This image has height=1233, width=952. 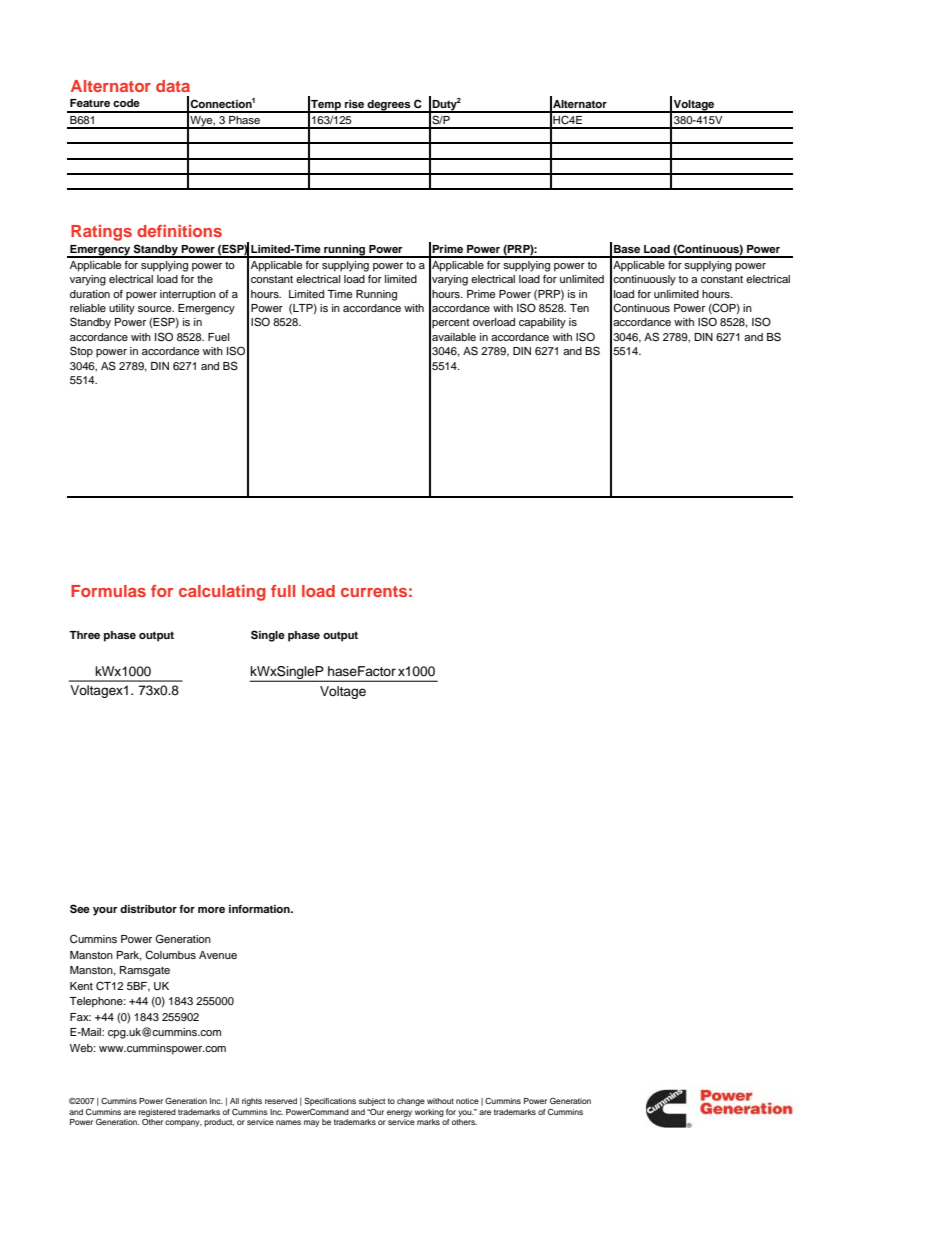 What do you see at coordinates (157, 1113) in the image?
I see `registered` at bounding box center [157, 1113].
